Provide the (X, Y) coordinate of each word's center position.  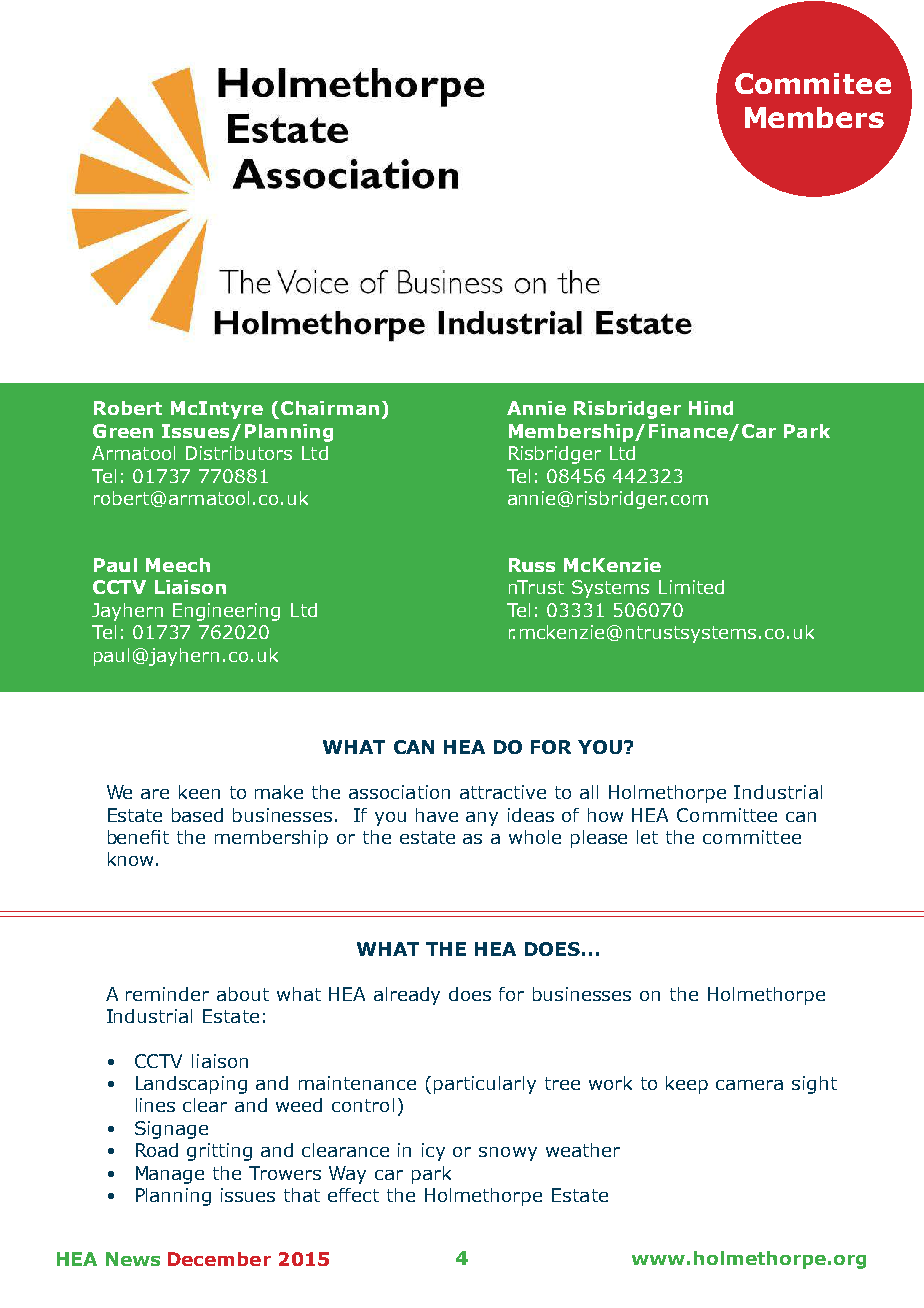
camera (749, 1085)
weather (583, 1150)
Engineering (226, 612)
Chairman (330, 408)
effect (353, 1195)
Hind (711, 408)
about (243, 994)
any (482, 819)
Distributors (239, 453)
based (197, 815)
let (647, 837)
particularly (485, 1085)
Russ (532, 565)
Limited (691, 587)
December (219, 1259)
